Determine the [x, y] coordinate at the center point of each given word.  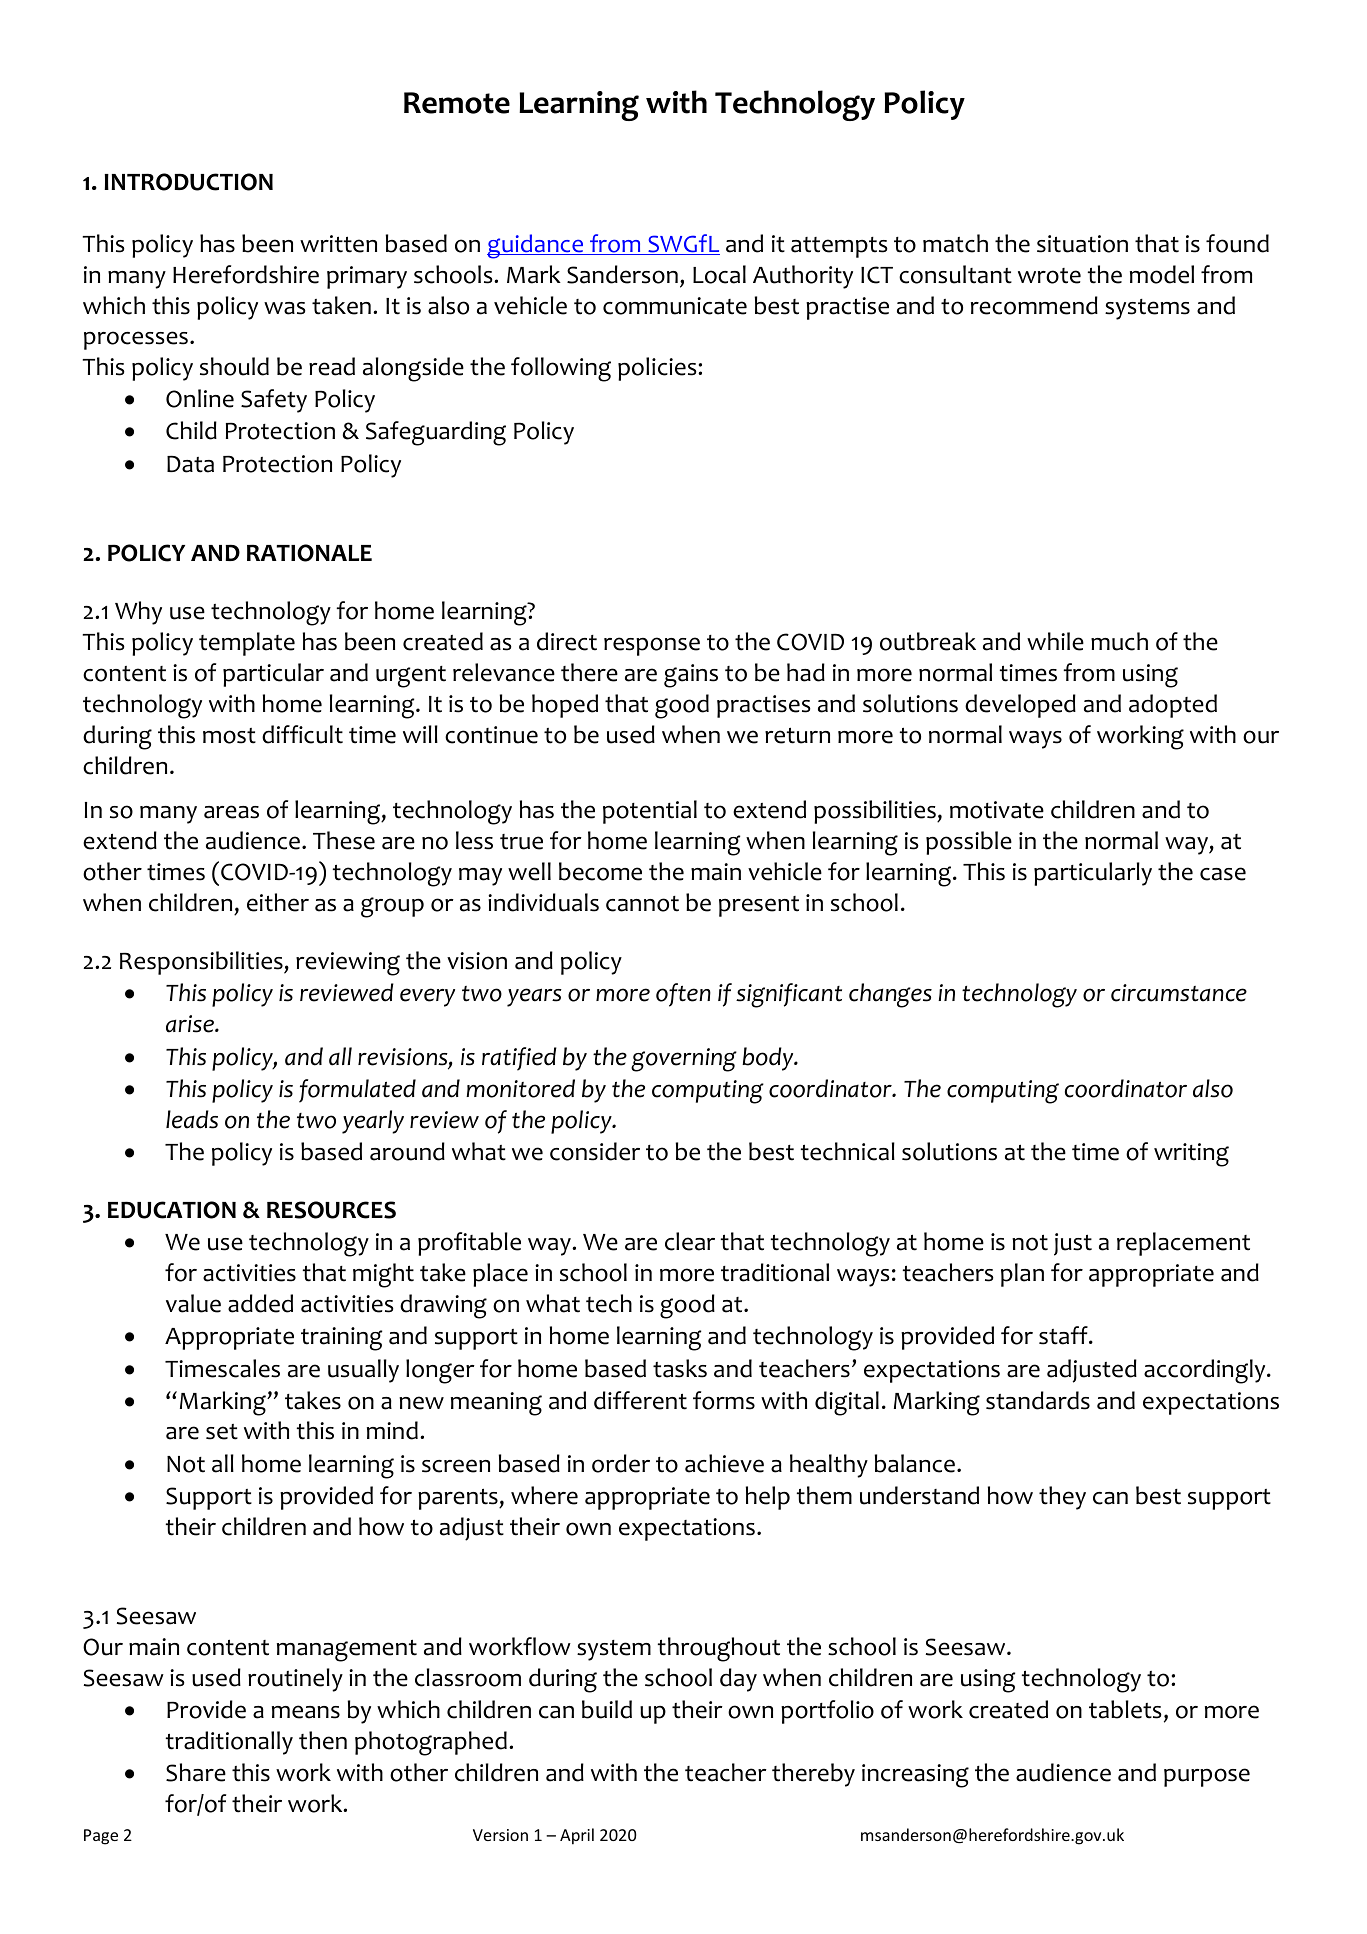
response [652, 646]
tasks [680, 1368]
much [1119, 641]
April [577, 1836]
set [222, 1432]
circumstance [1179, 993]
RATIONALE [309, 553]
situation [1082, 244]
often [683, 995]
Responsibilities [202, 963]
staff [1064, 1335]
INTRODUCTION [189, 182]
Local [719, 274]
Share [196, 1772]
